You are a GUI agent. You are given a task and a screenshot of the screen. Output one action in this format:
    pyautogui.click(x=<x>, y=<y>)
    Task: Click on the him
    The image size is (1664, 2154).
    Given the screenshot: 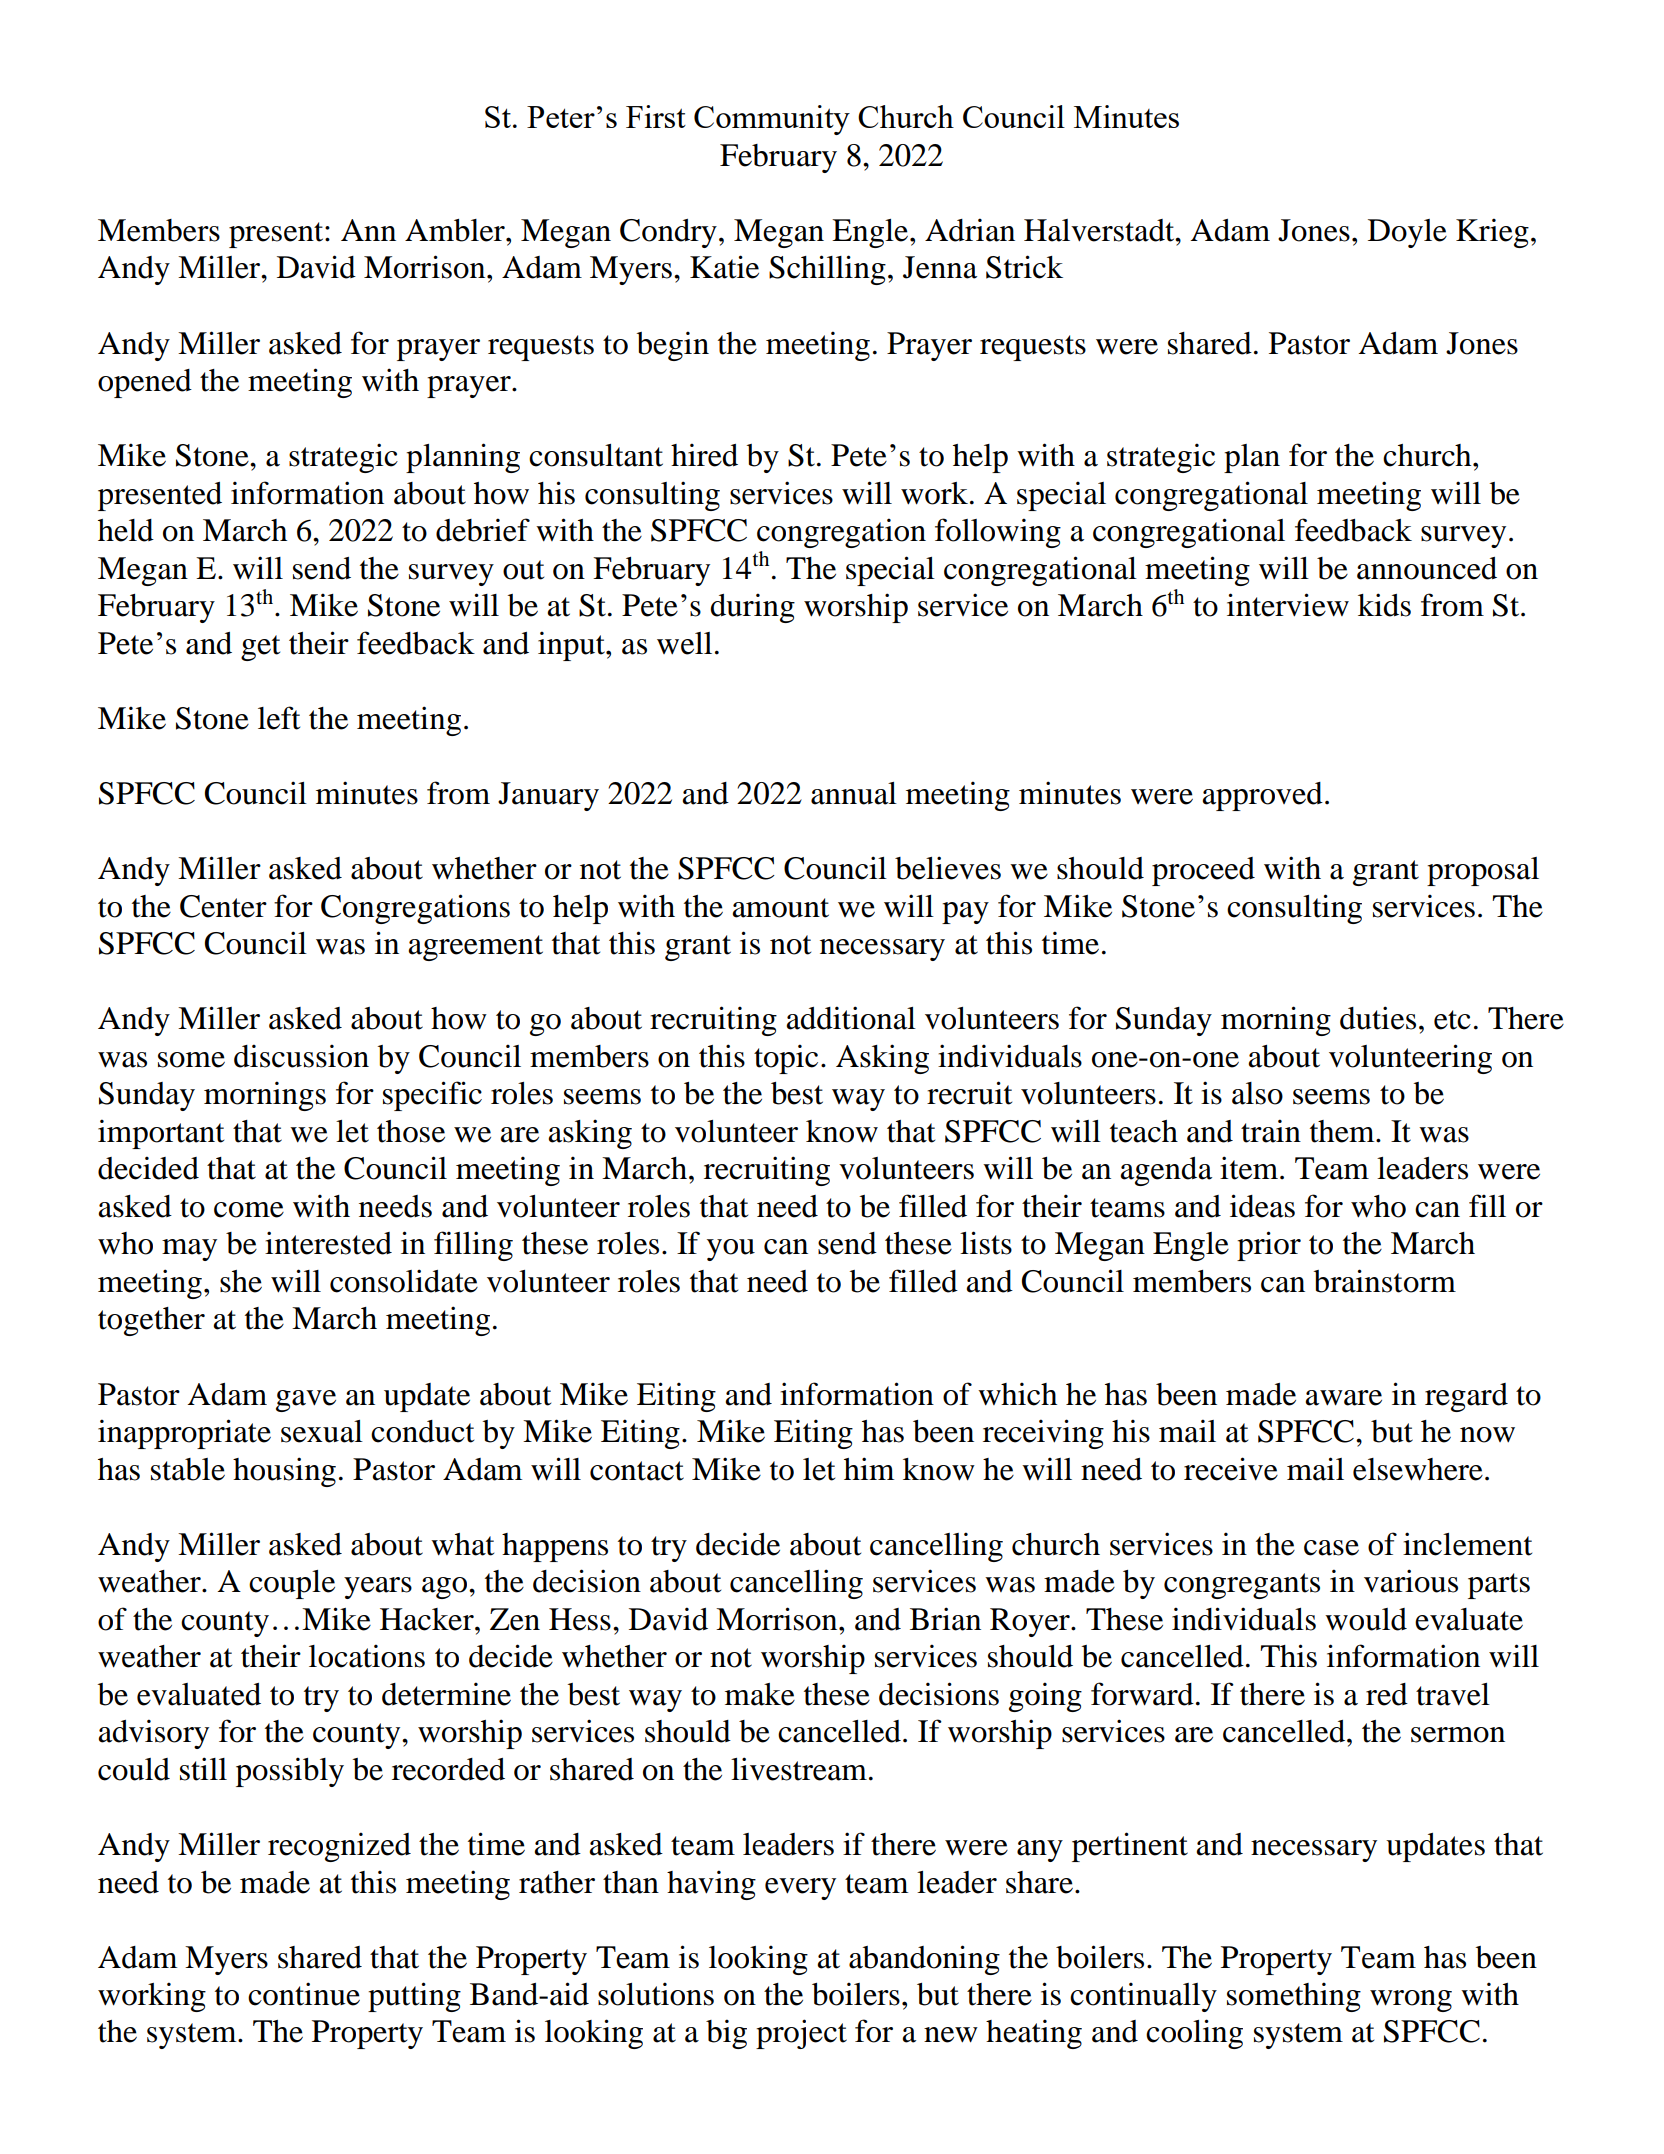 What is the action you would take?
    pyautogui.click(x=869, y=1468)
